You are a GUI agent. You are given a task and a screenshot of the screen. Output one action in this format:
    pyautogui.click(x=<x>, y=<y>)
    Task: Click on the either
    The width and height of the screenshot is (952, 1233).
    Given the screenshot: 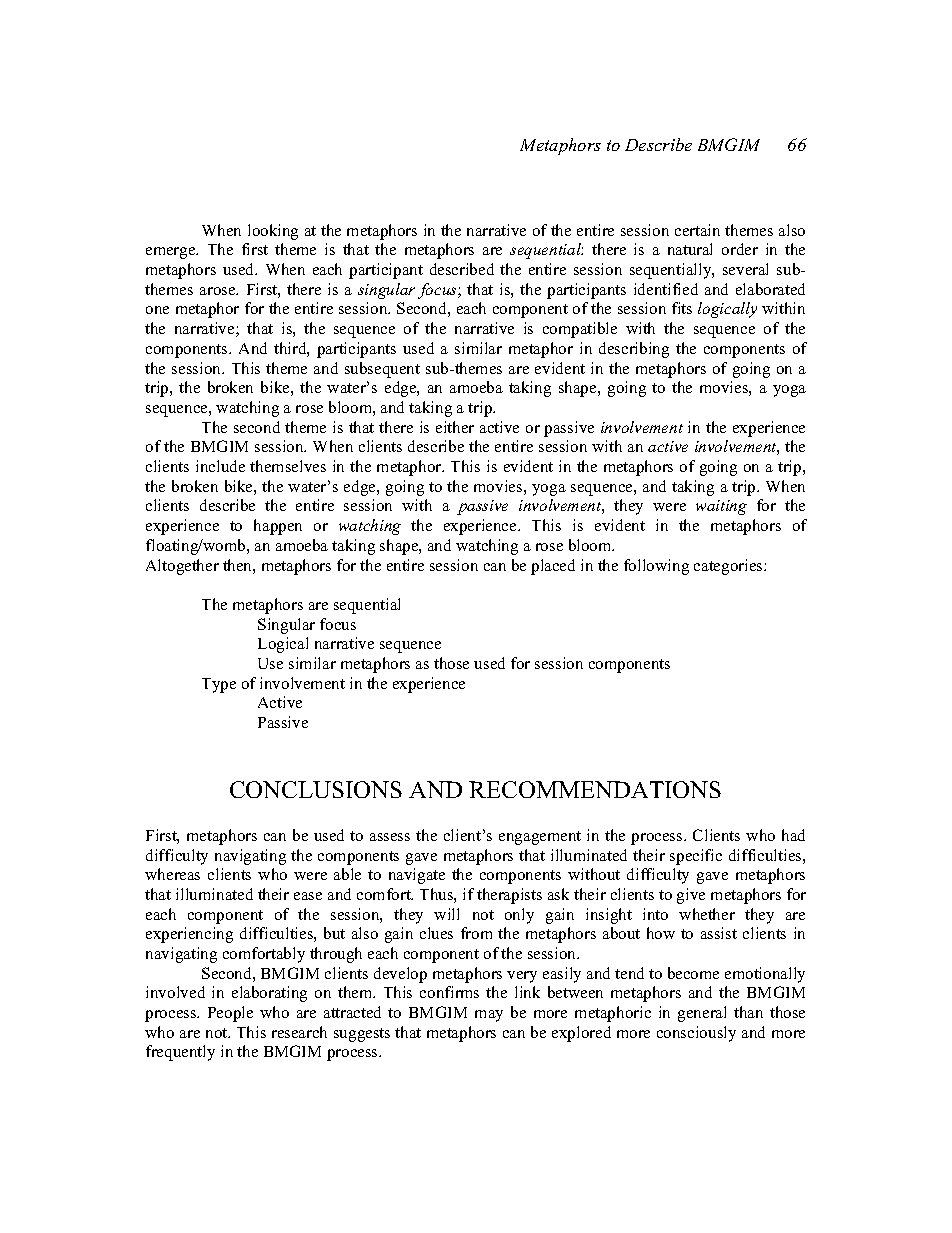 What is the action you would take?
    pyautogui.click(x=455, y=427)
